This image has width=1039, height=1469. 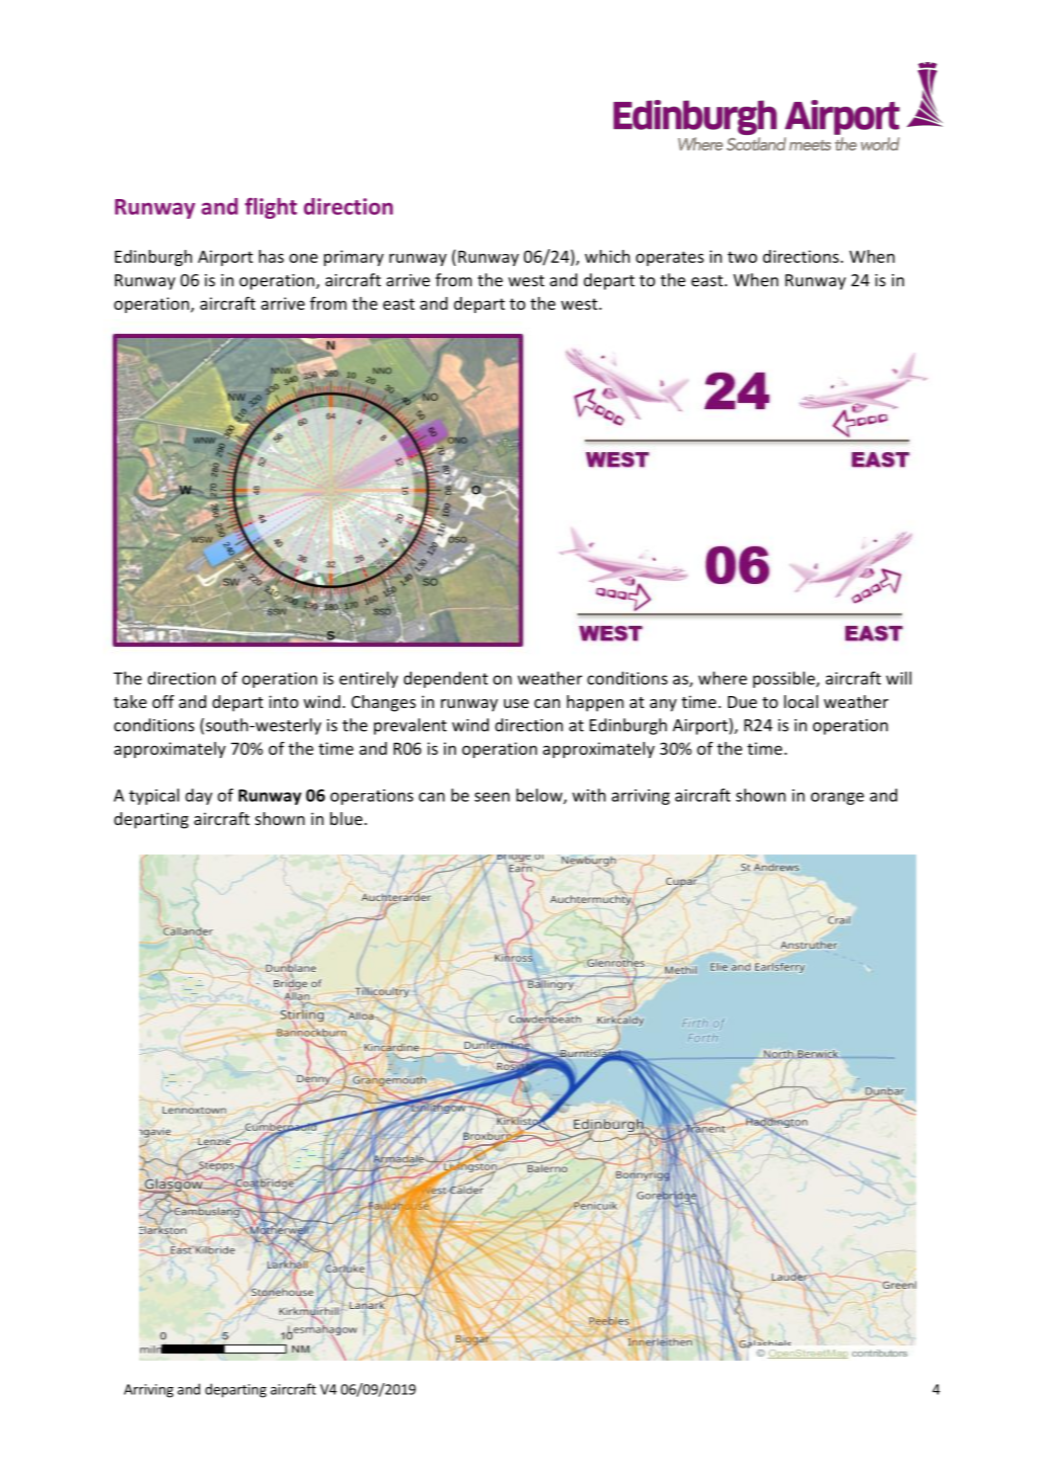 I want to click on two, so click(x=742, y=257).
